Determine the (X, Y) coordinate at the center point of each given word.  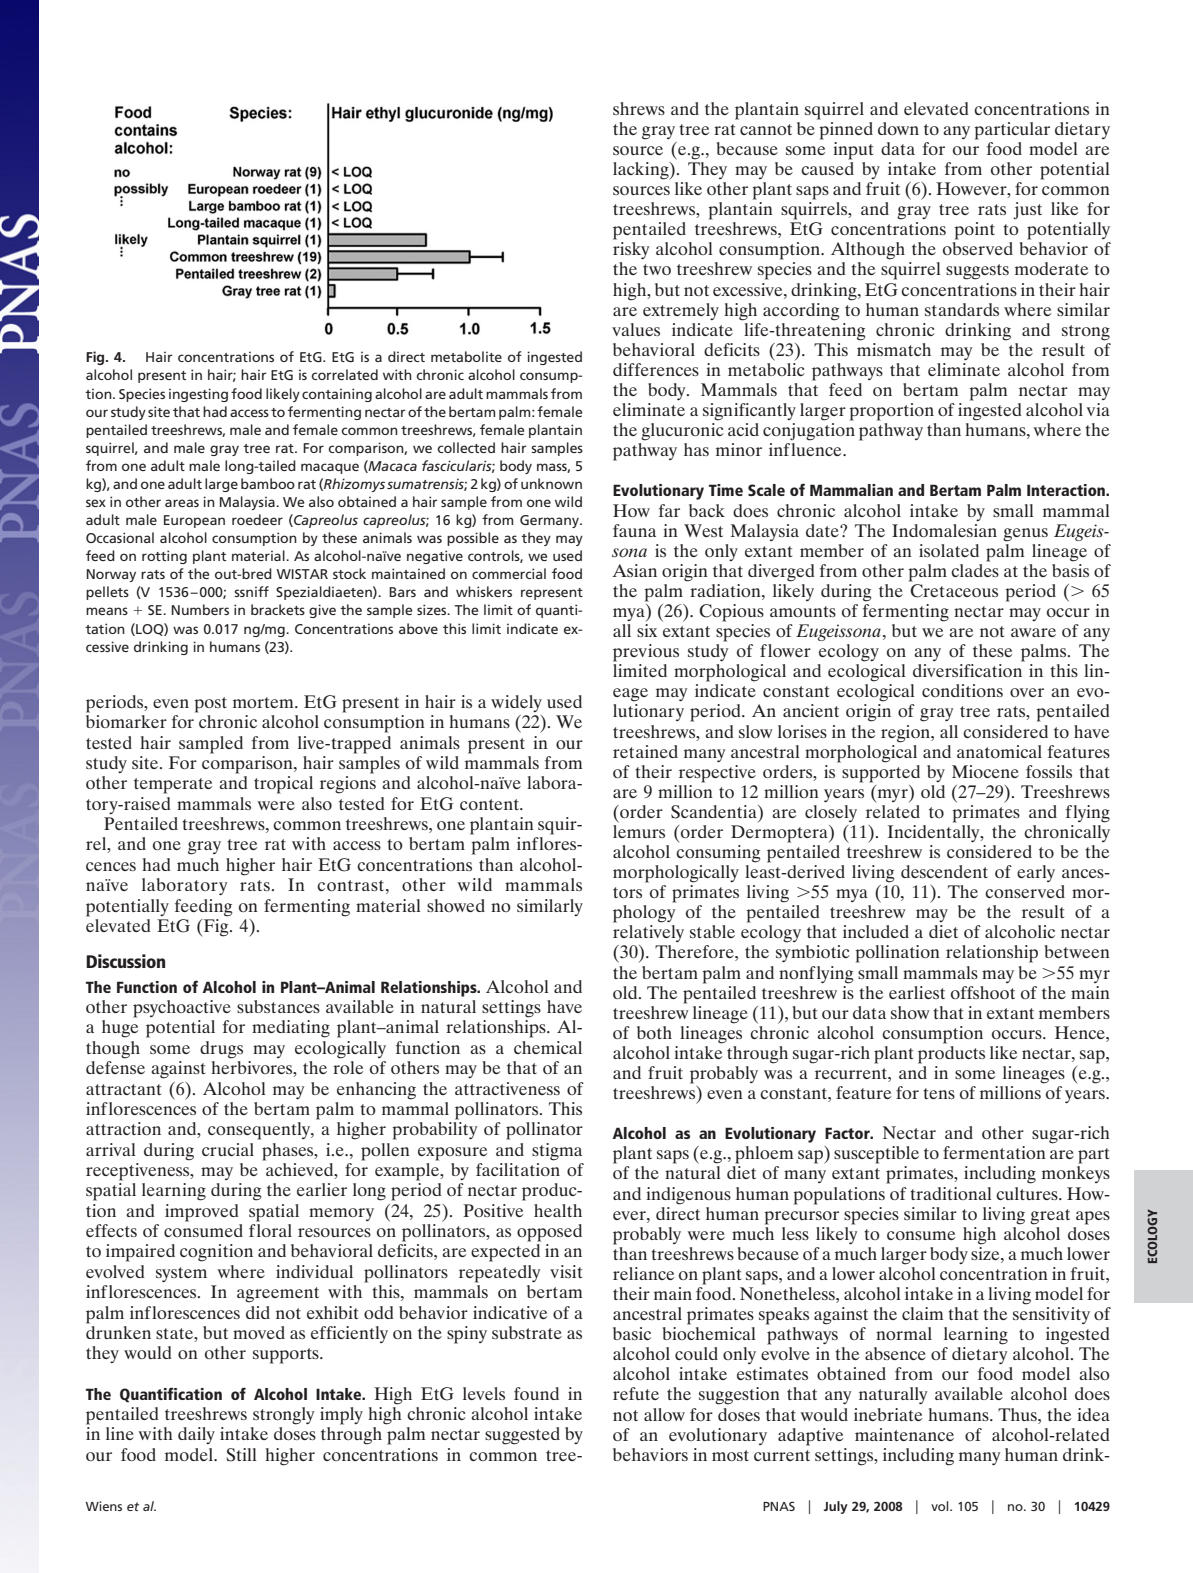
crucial (228, 1149)
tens (939, 1093)
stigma (557, 1152)
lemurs (639, 830)
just (1027, 211)
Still (241, 1455)
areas (182, 503)
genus (1025, 535)
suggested (522, 1436)
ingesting (198, 395)
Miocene (985, 771)
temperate (173, 786)
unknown (551, 483)
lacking (642, 171)
